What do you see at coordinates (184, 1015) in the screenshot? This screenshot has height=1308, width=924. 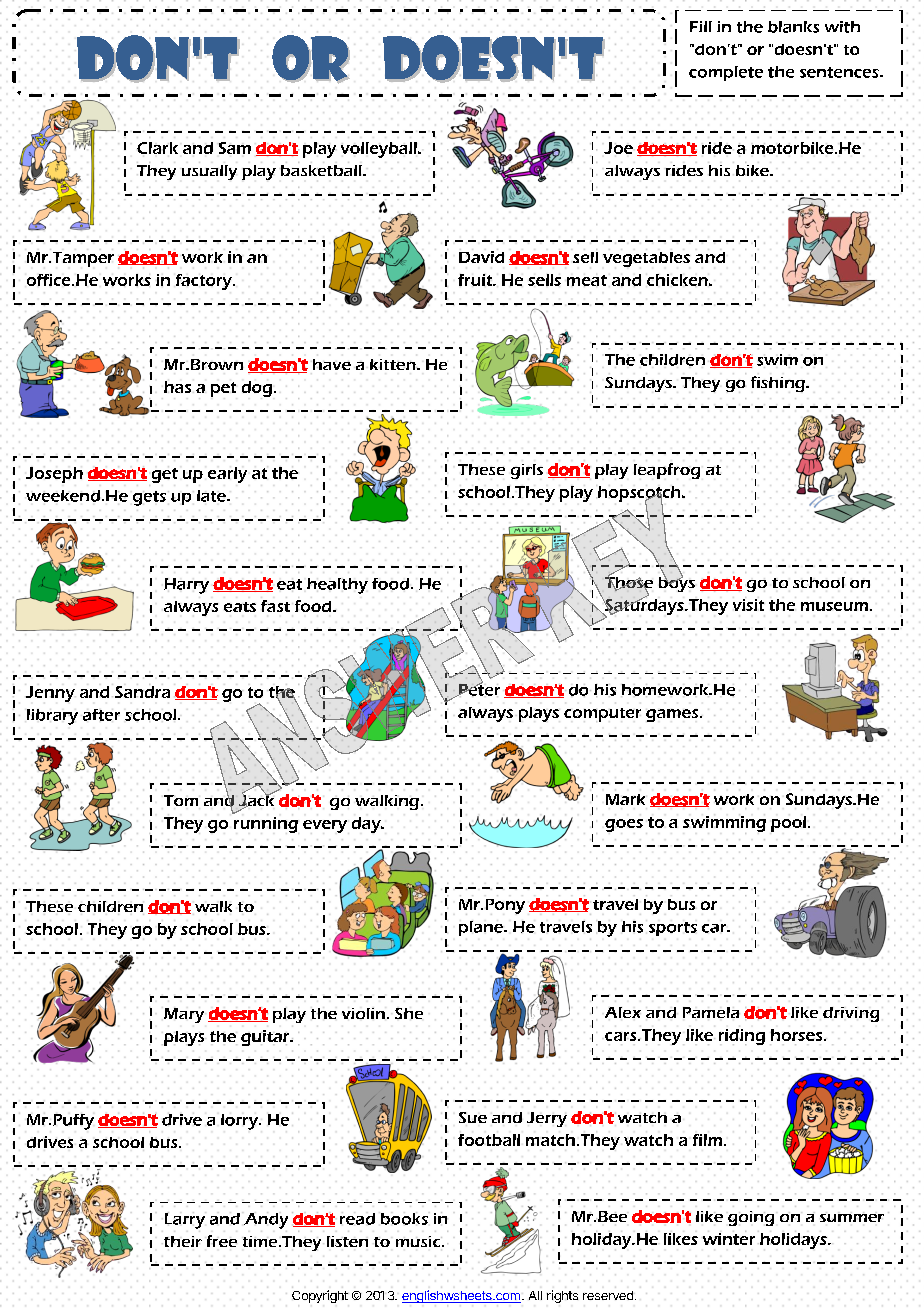 I see `Mary` at bounding box center [184, 1015].
